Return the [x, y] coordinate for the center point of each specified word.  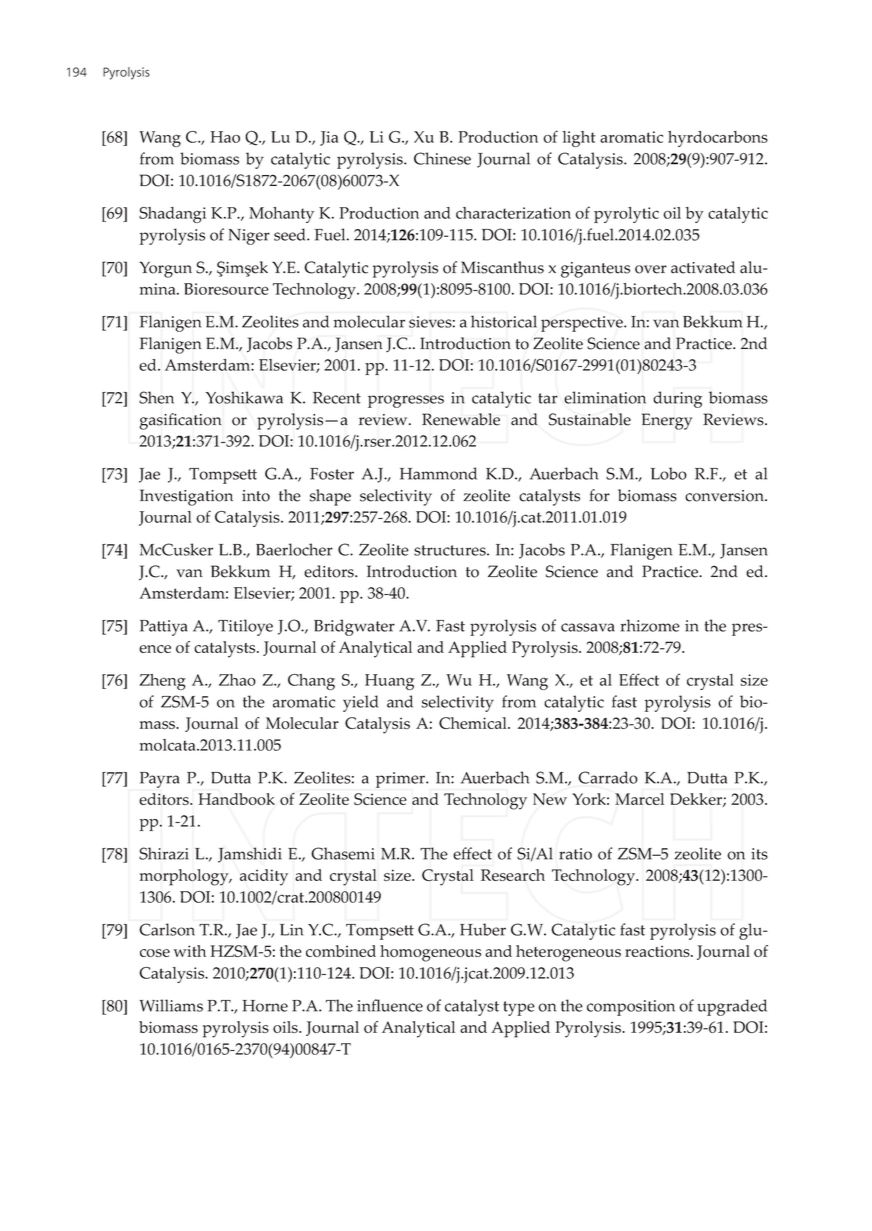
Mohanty [281, 215]
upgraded [732, 1007]
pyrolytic [626, 215]
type [519, 1008]
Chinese [442, 158]
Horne [265, 1006]
